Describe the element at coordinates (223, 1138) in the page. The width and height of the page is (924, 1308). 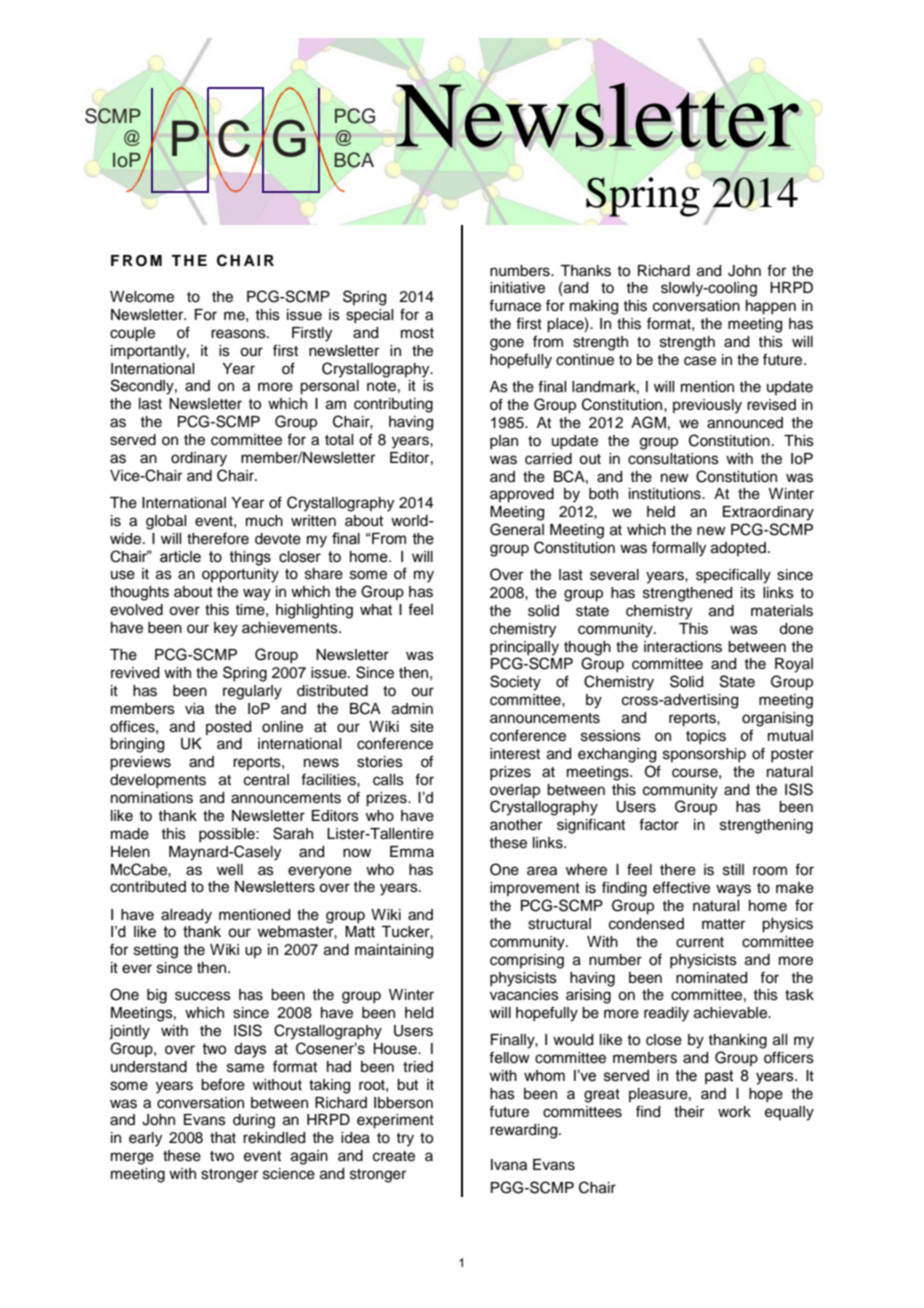
I see `that` at that location.
